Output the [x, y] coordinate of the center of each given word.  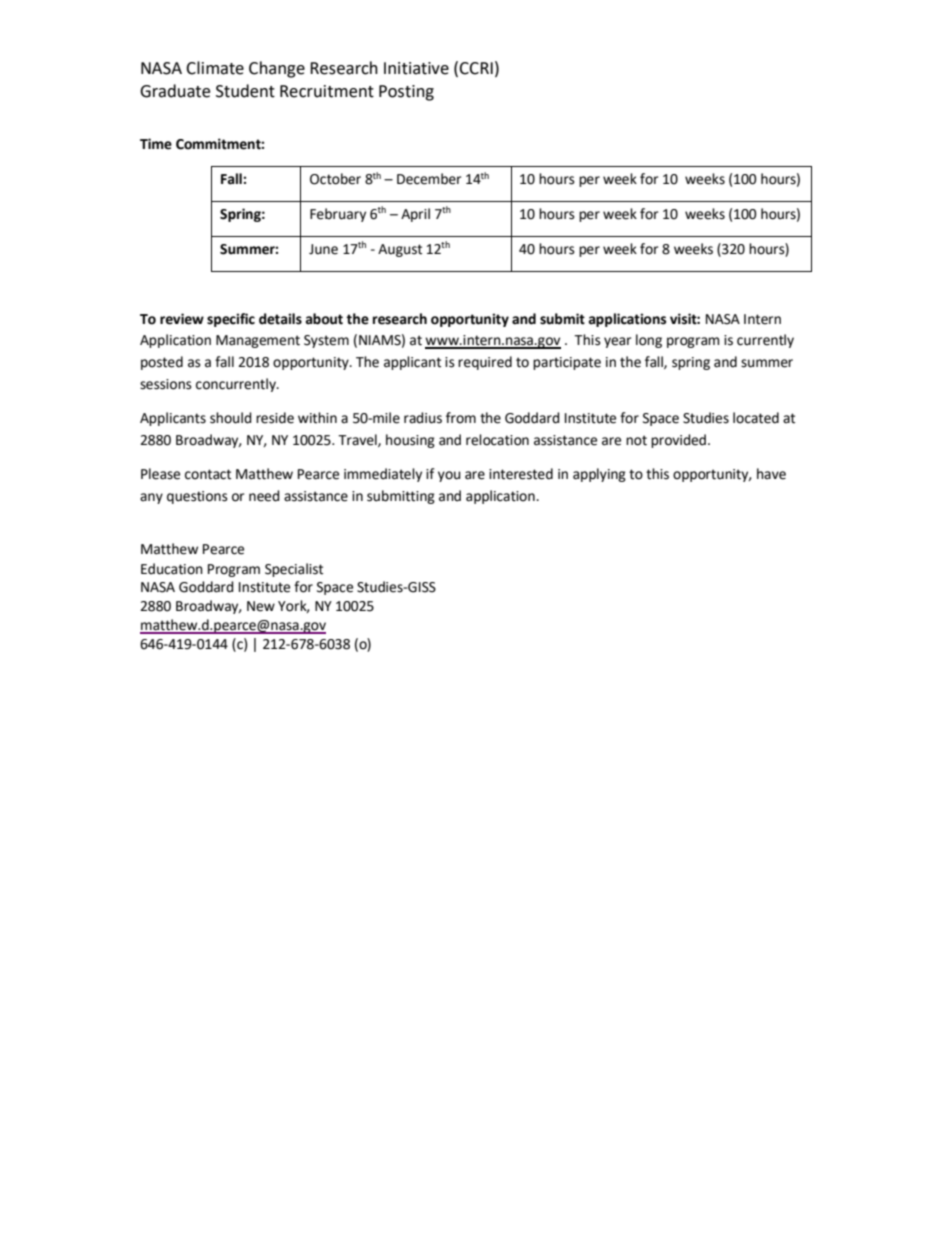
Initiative [416, 68]
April [415, 215]
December [429, 179]
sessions [166, 384]
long [649, 341]
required [485, 363]
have [771, 474]
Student [245, 91]
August [400, 250]
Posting [406, 93]
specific [231, 320]
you [449, 476]
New [261, 606]
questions [197, 497]
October [335, 179]
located [756, 418]
